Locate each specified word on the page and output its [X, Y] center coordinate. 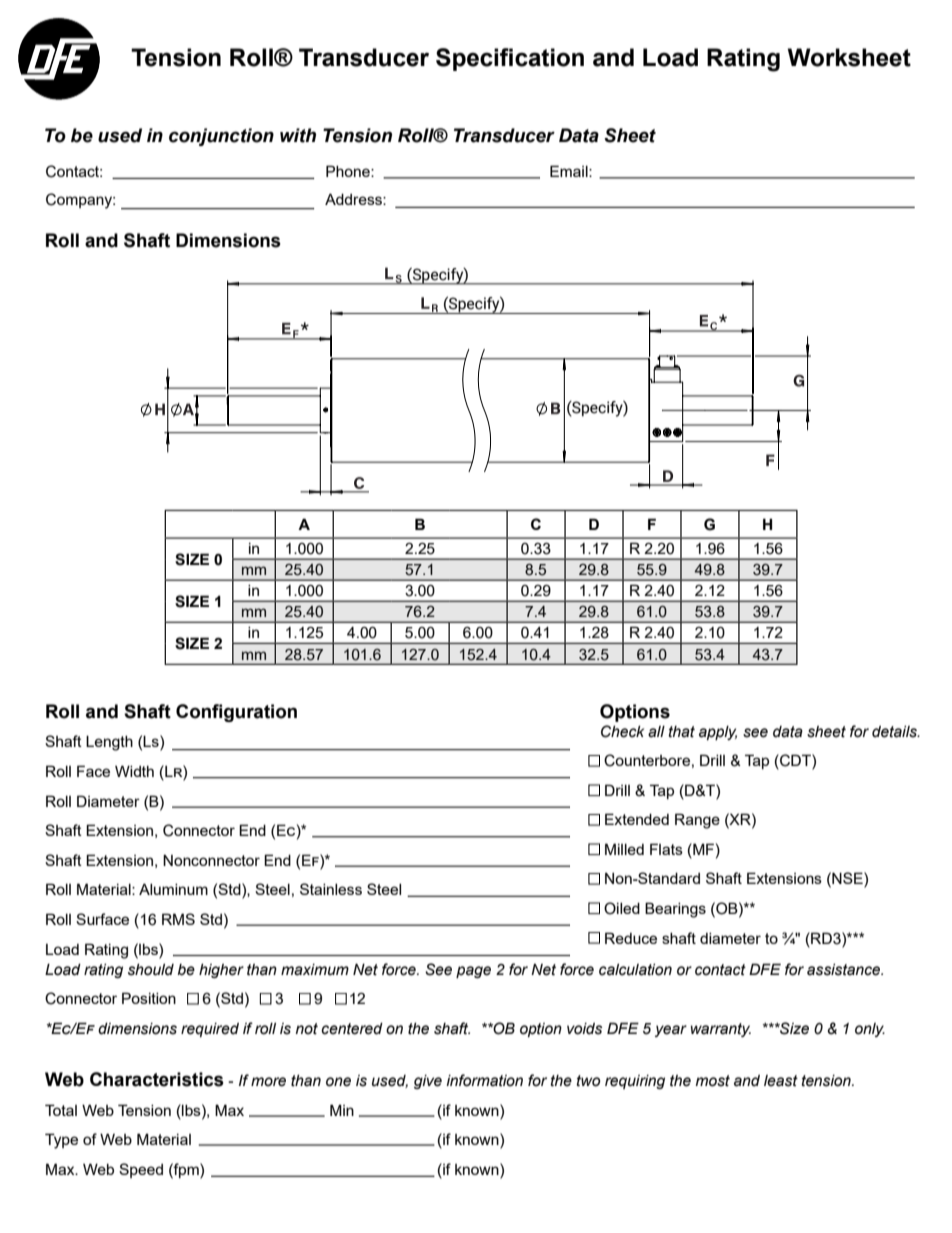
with [298, 135]
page [473, 972]
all [656, 732]
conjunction [221, 137]
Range [697, 821]
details [895, 732]
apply [718, 733]
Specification [510, 59]
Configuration [236, 713]
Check [622, 731]
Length [109, 743]
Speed [141, 1170]
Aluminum [173, 889]
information [484, 1080]
